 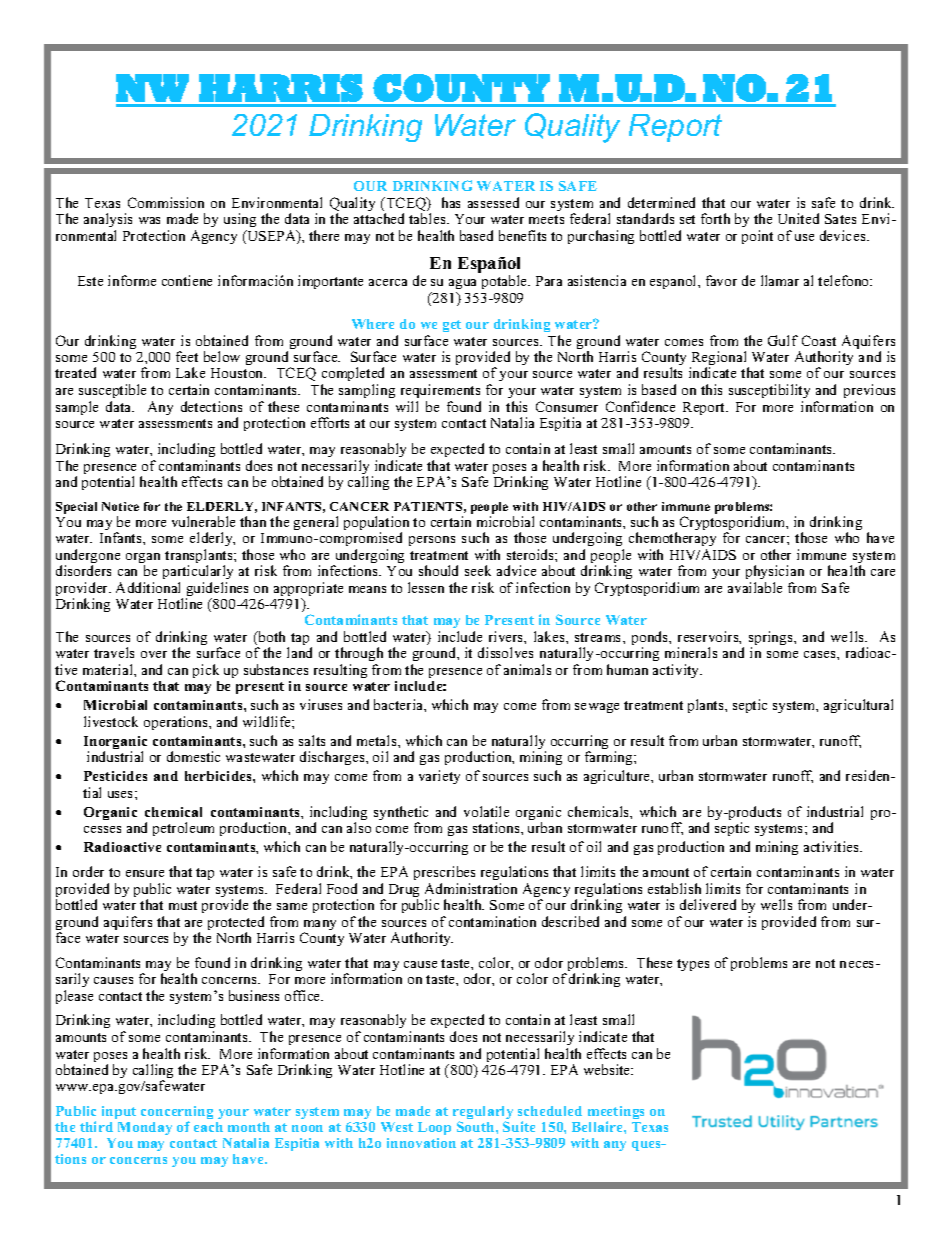 What do you see at coordinates (798, 218) in the document?
I see `United` at bounding box center [798, 218].
